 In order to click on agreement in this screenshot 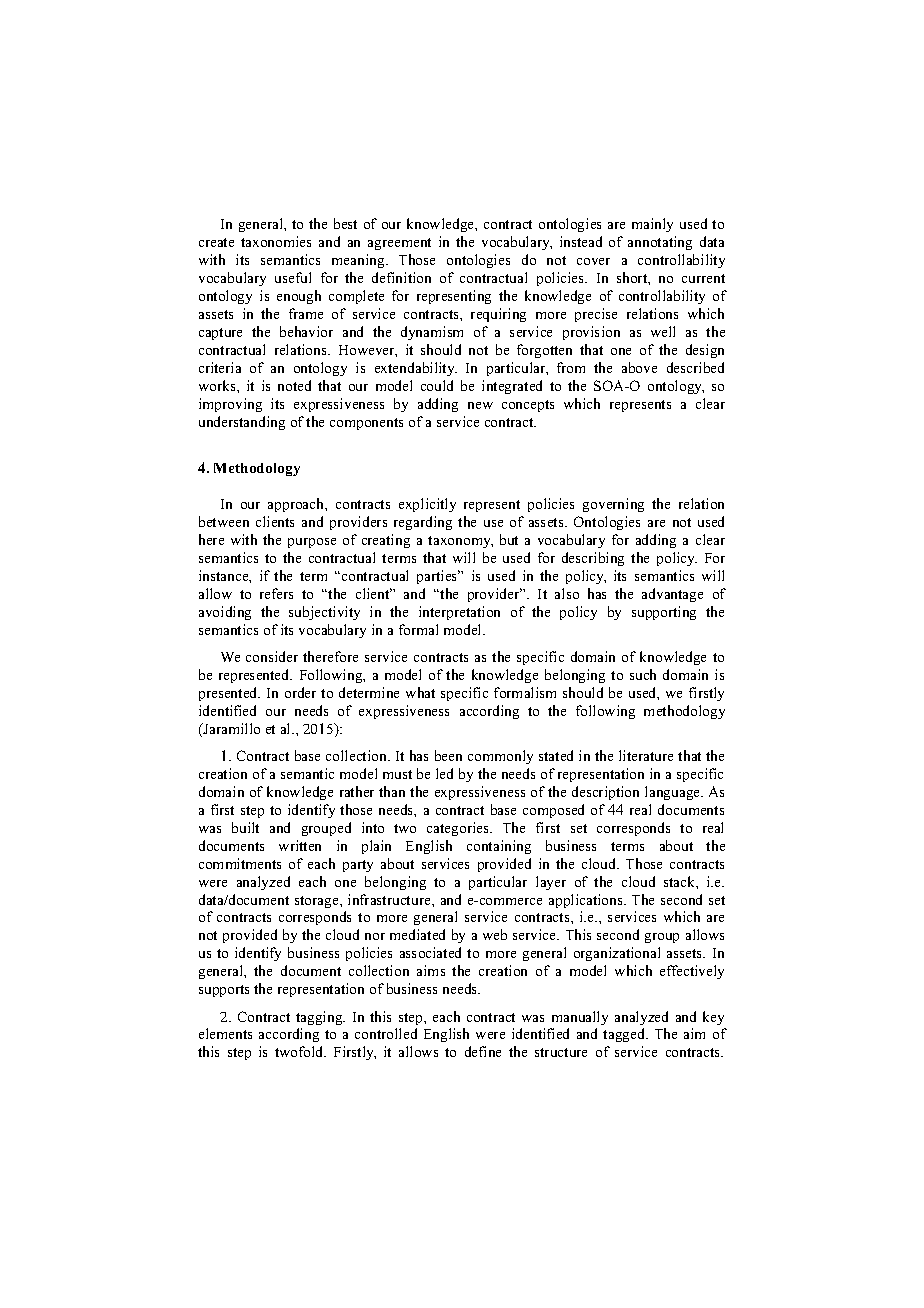, I will do `click(399, 244)`.
